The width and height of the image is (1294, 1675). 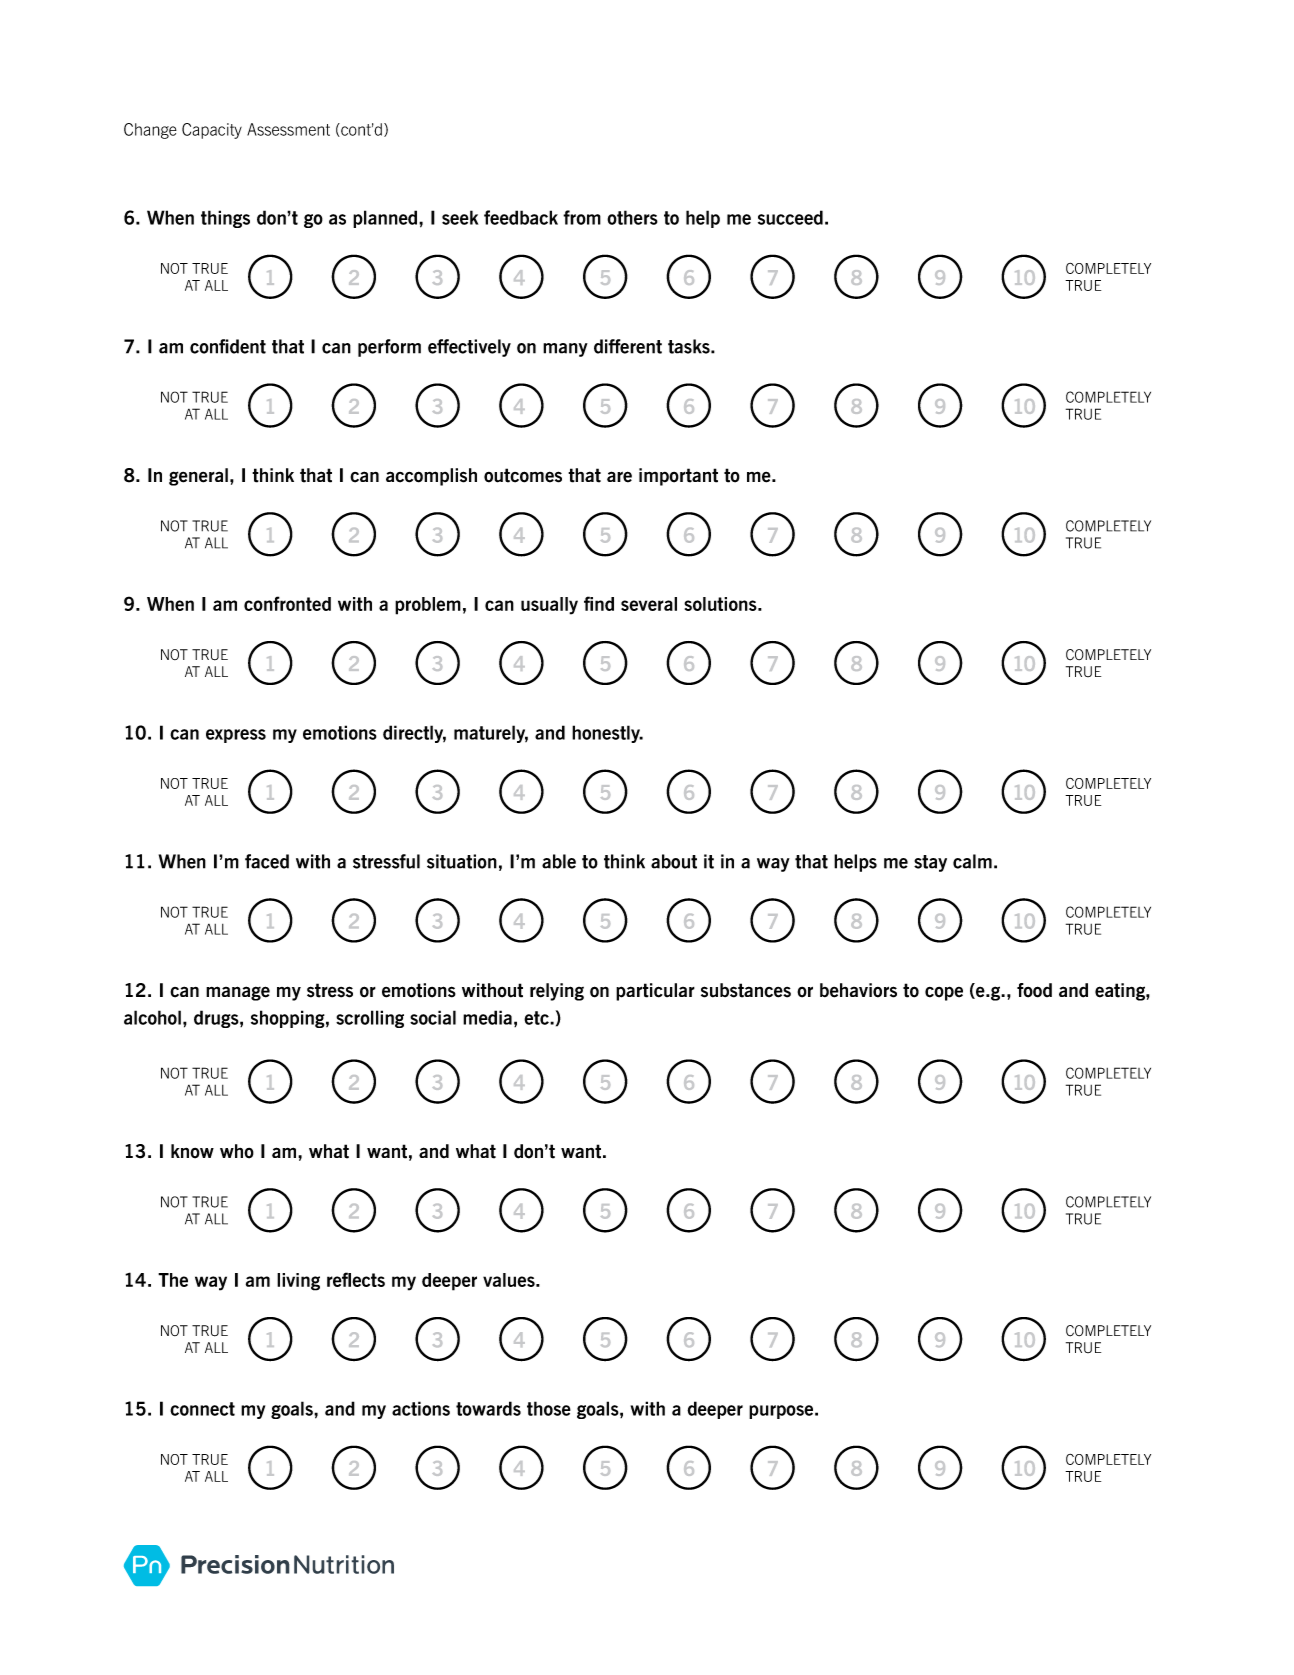 What do you see at coordinates (202, 1409) in the image?
I see `connect` at bounding box center [202, 1409].
